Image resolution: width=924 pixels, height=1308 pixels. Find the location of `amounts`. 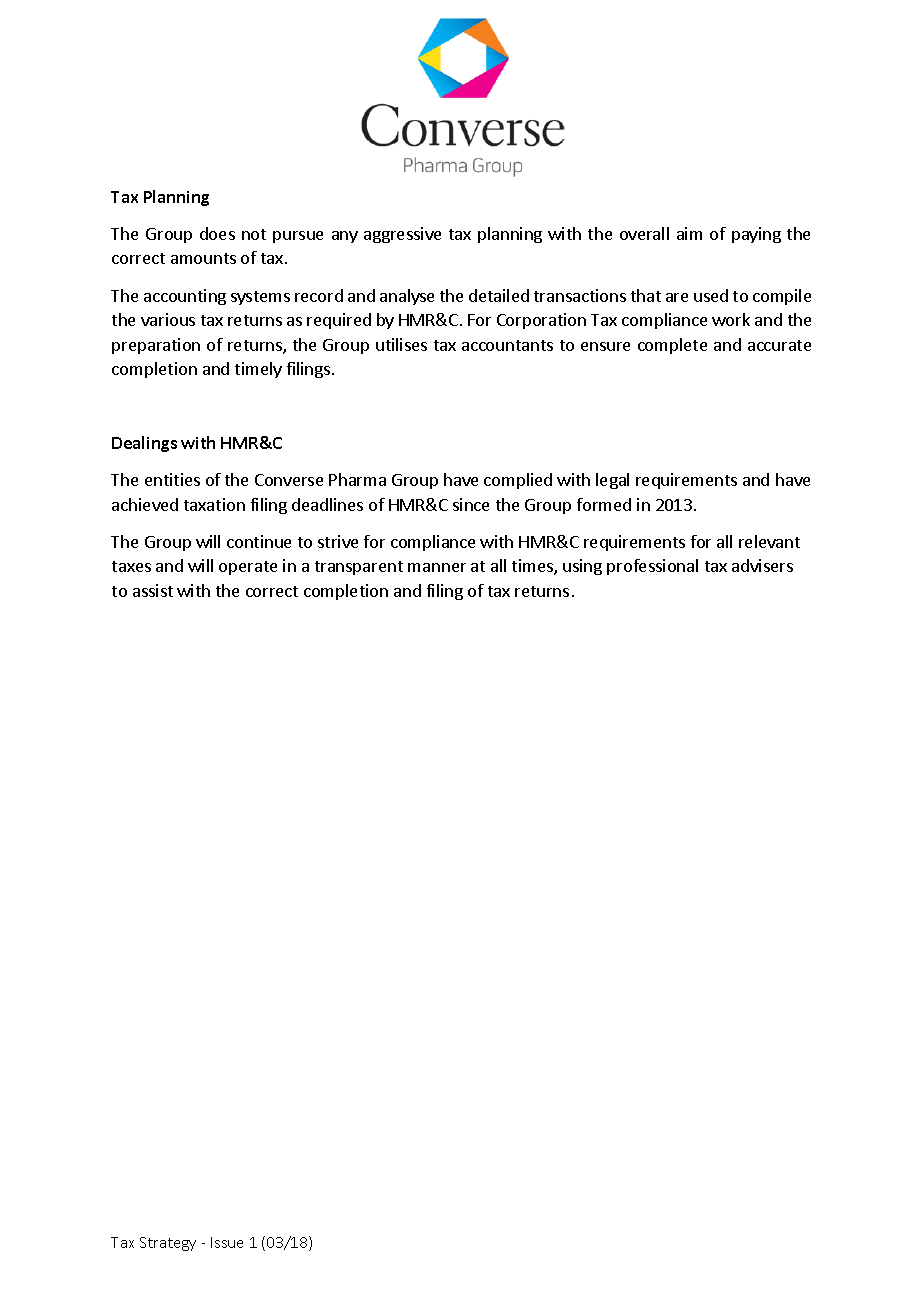

amounts is located at coordinates (203, 258).
